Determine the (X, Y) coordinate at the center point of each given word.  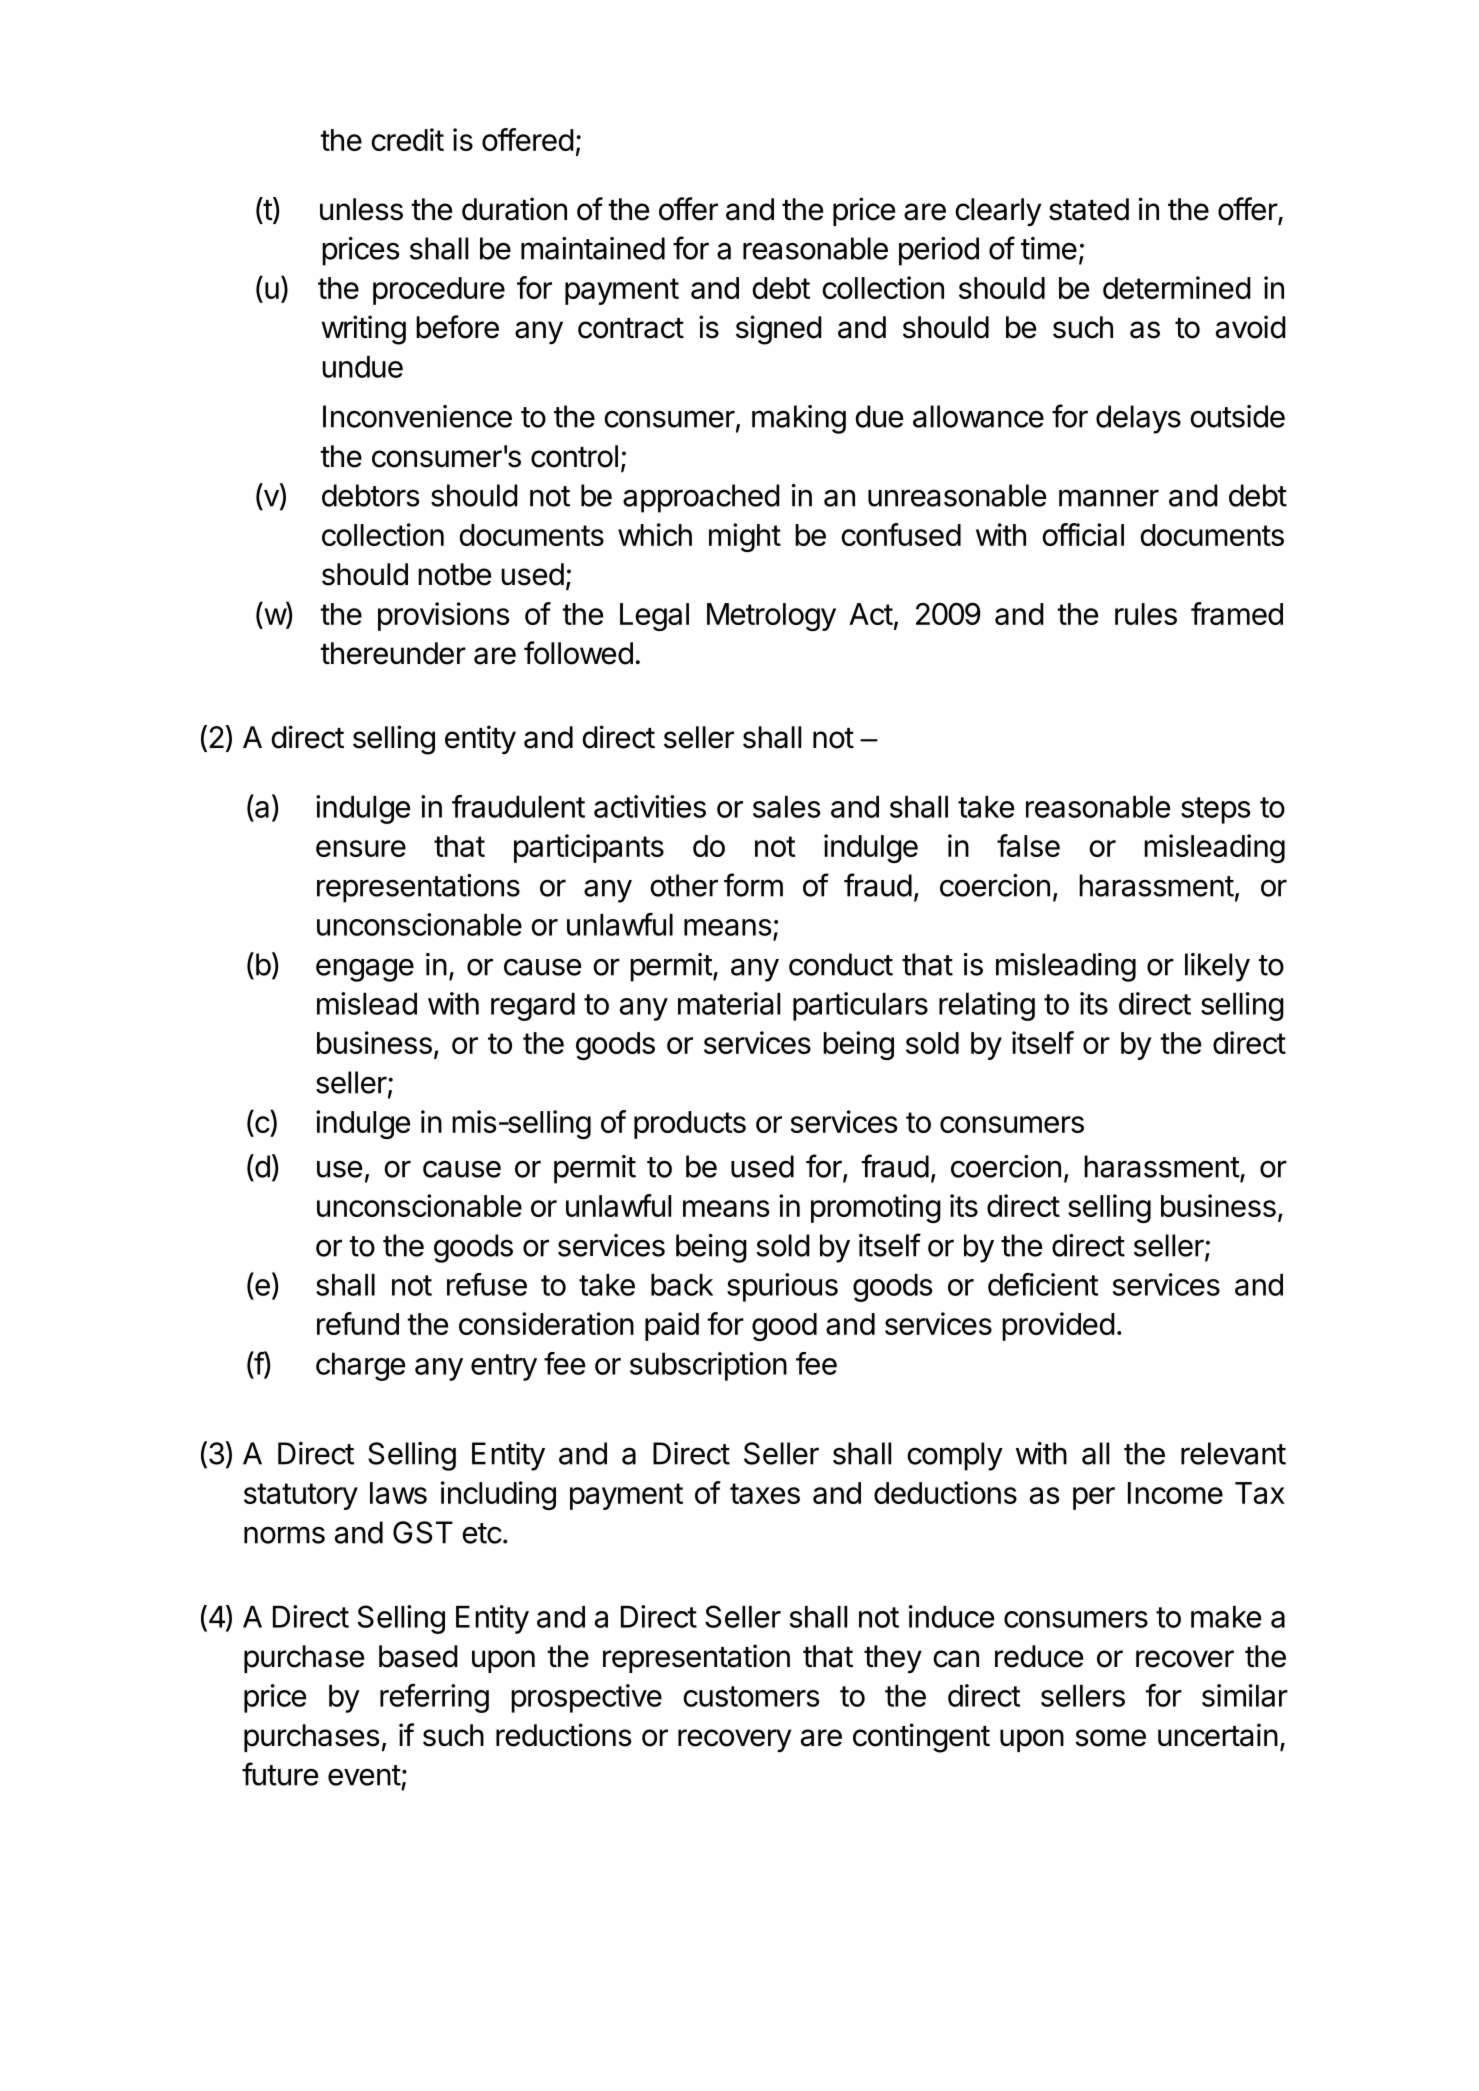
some (1110, 1738)
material (729, 1003)
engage (365, 970)
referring (434, 1698)
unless (361, 209)
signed (779, 330)
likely (1217, 967)
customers (751, 1696)
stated (1089, 209)
